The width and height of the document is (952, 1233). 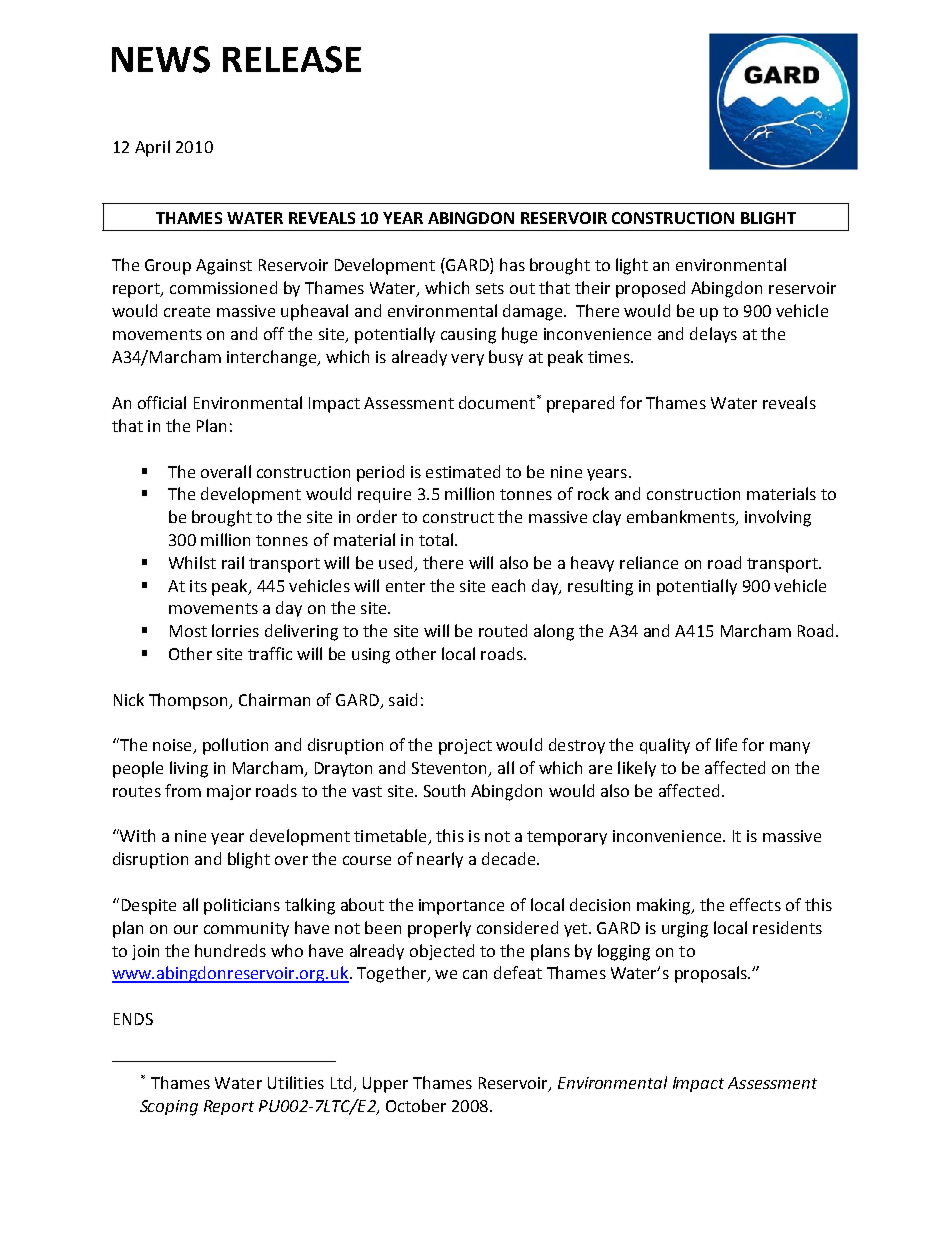 I want to click on RELEASE, so click(x=292, y=59).
